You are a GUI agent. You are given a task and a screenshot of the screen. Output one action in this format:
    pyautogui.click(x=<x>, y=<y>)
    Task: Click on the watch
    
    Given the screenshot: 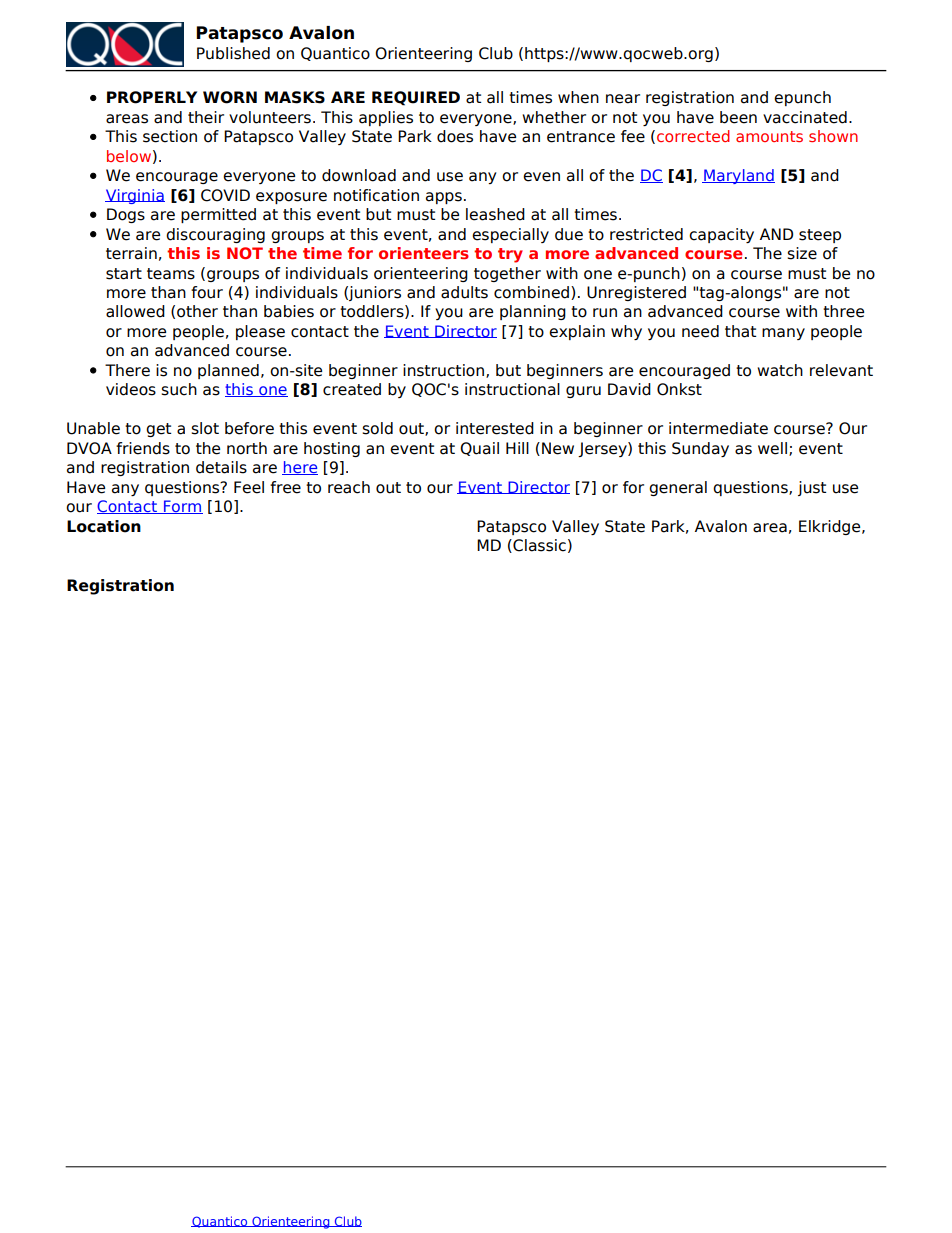 What is the action you would take?
    pyautogui.click(x=780, y=370)
